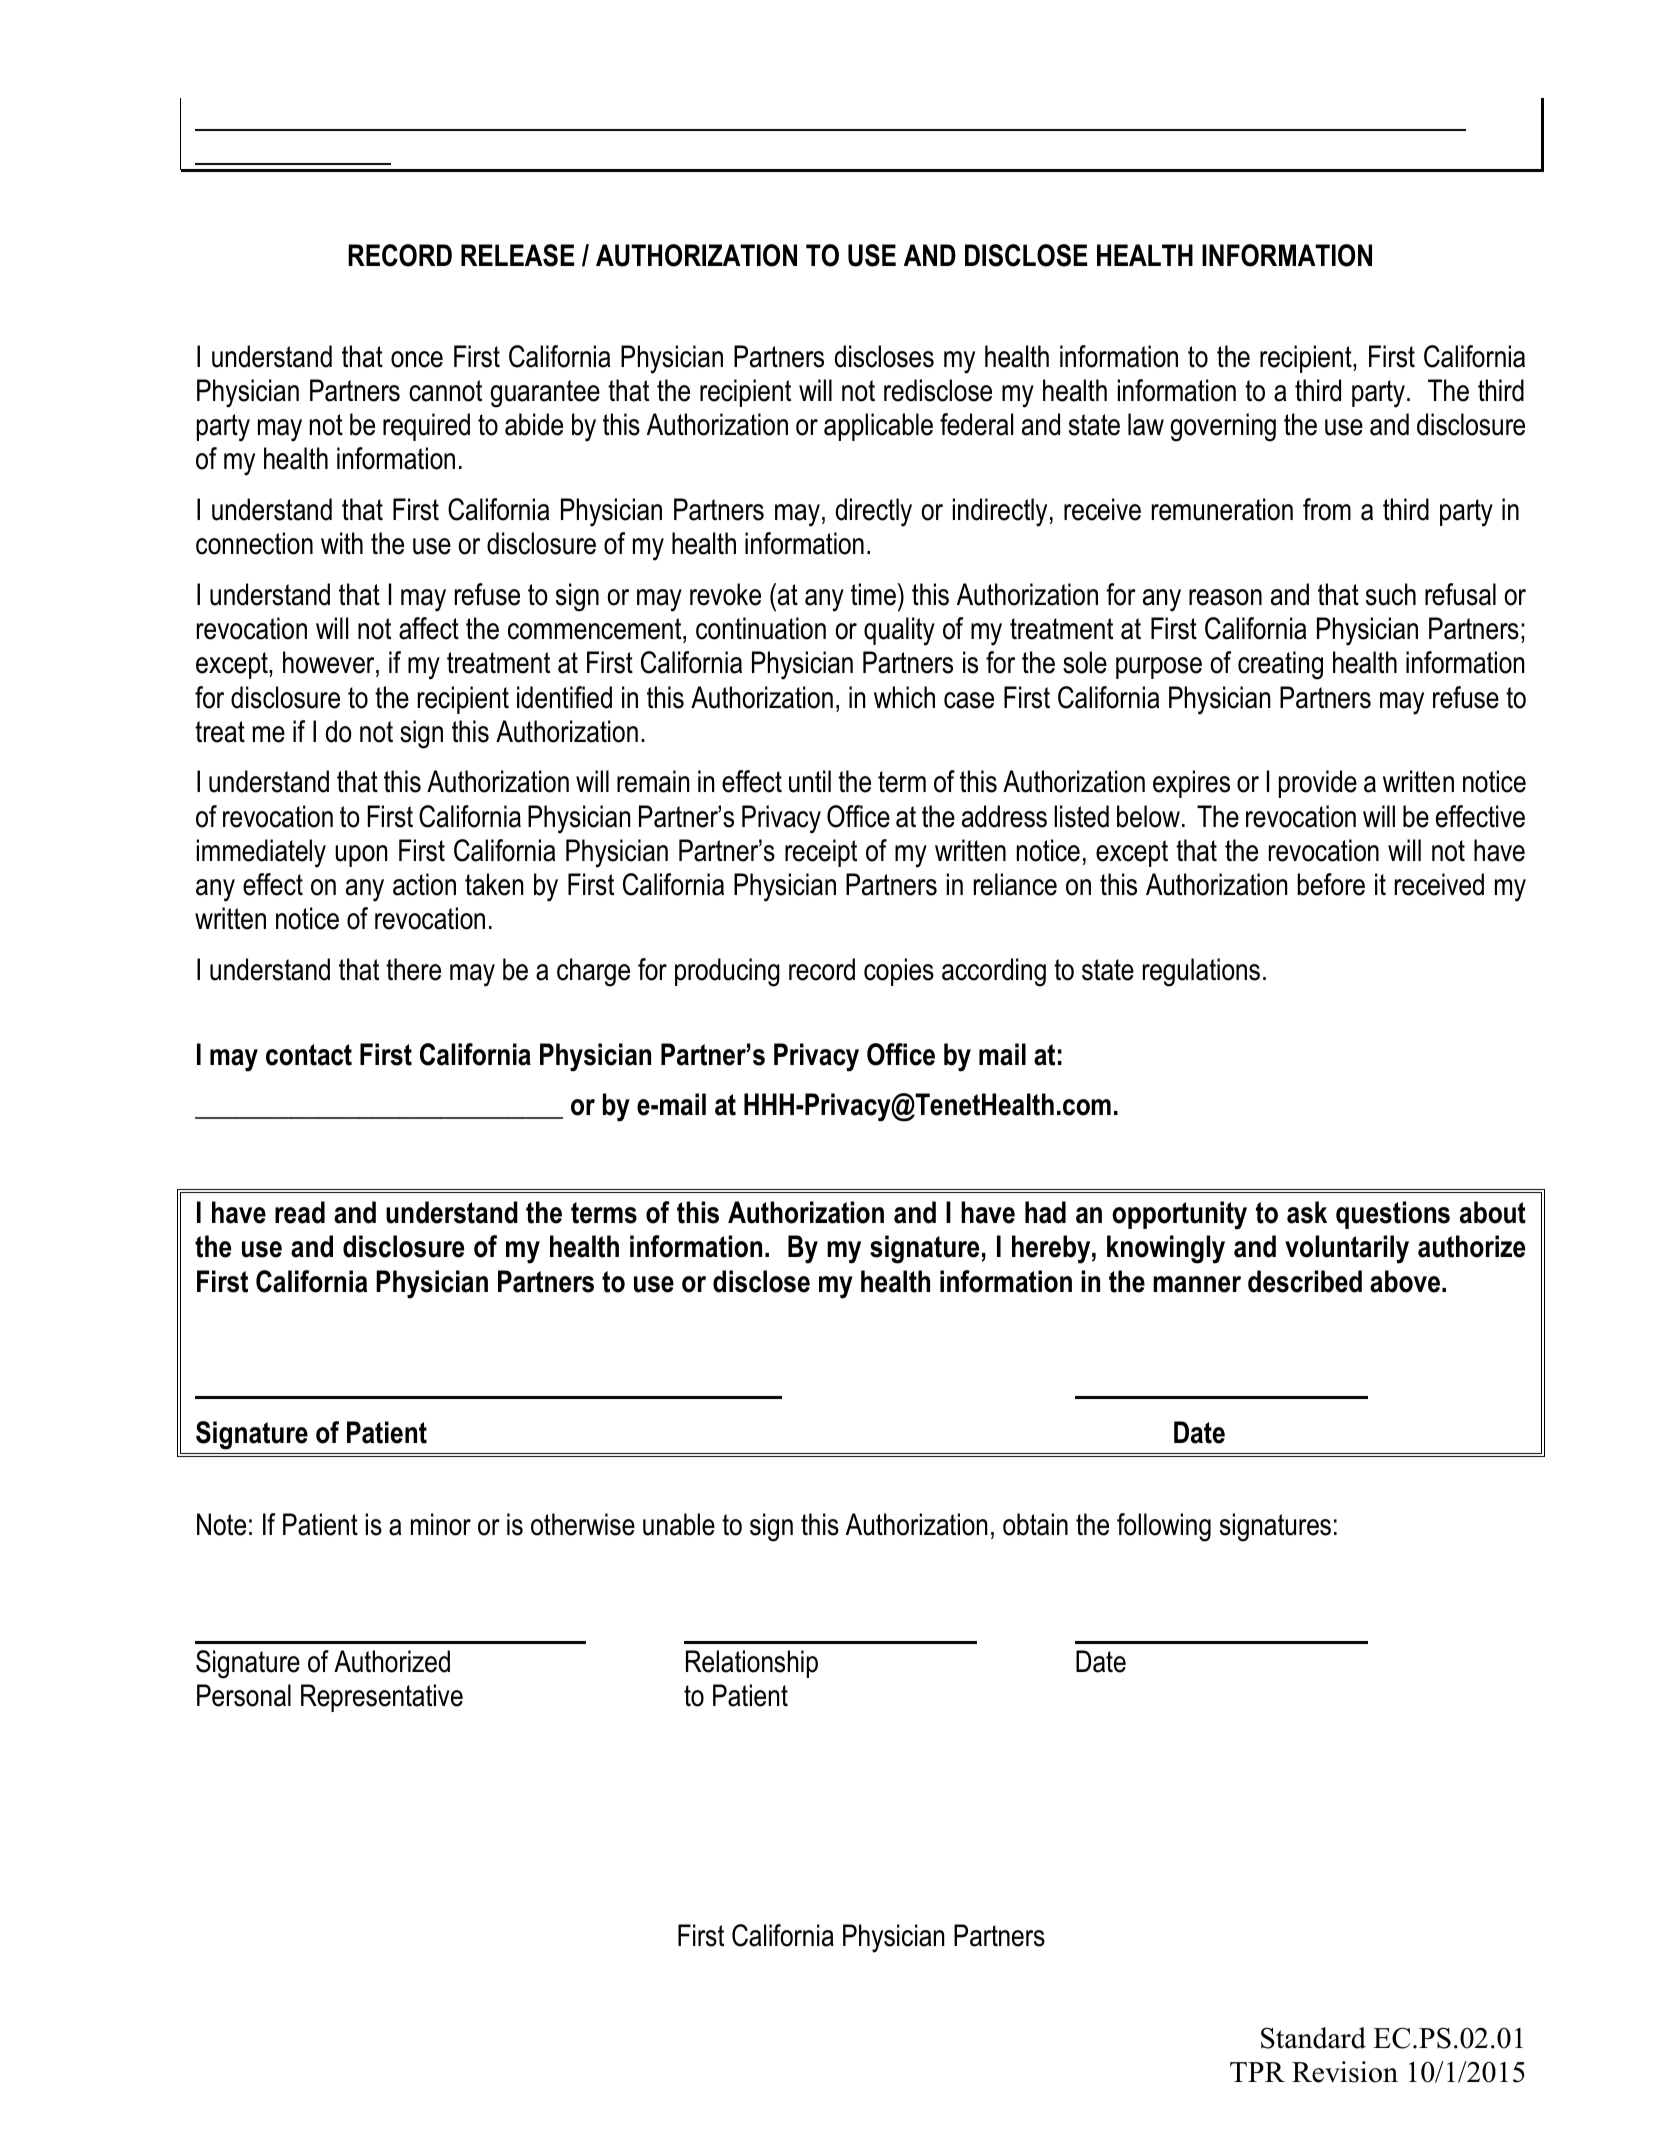 This image has width=1661, height=2149. Describe the element at coordinates (904, 697) in the image. I see `which` at that location.
